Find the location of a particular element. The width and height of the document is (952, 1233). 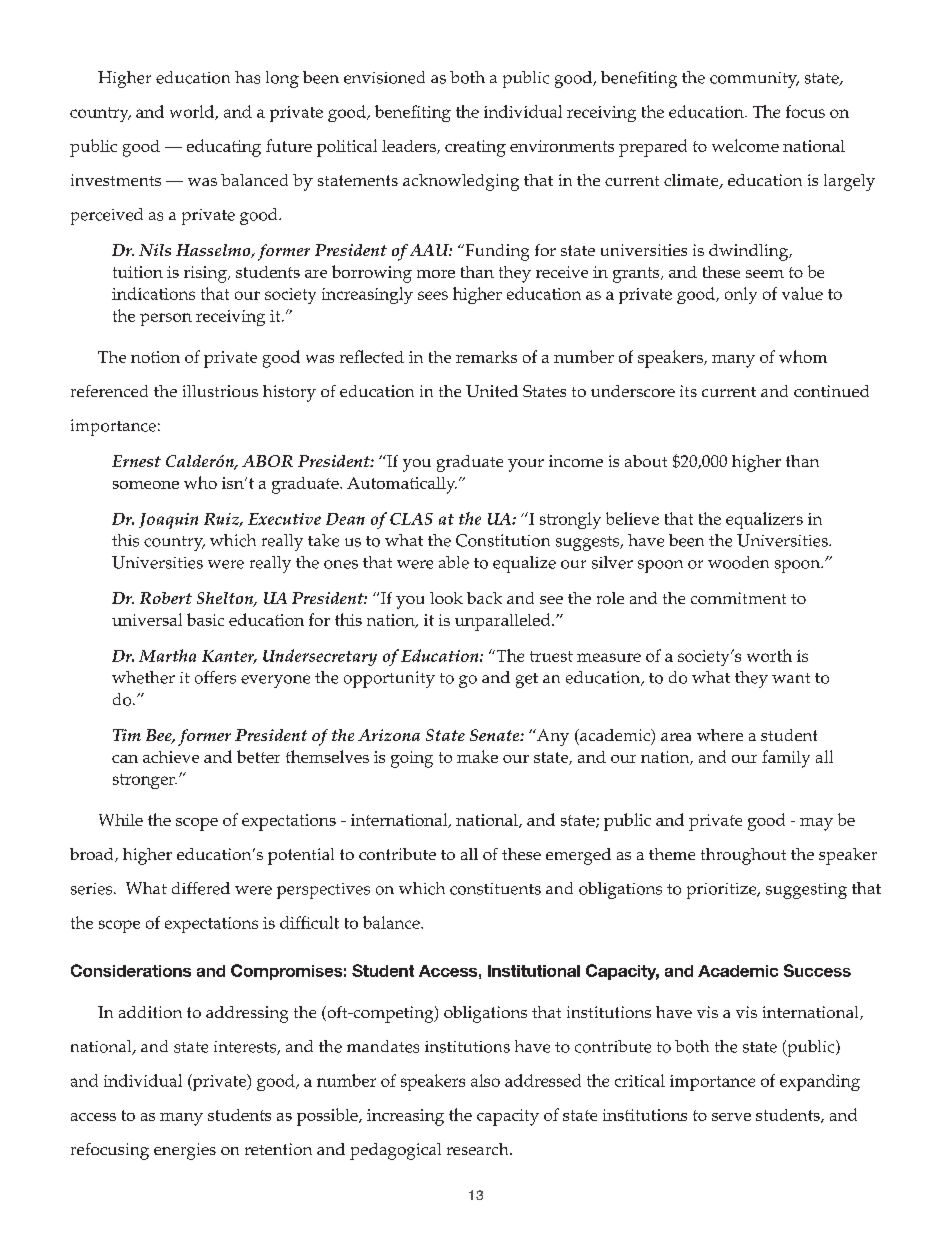

energies is located at coordinates (185, 1151).
